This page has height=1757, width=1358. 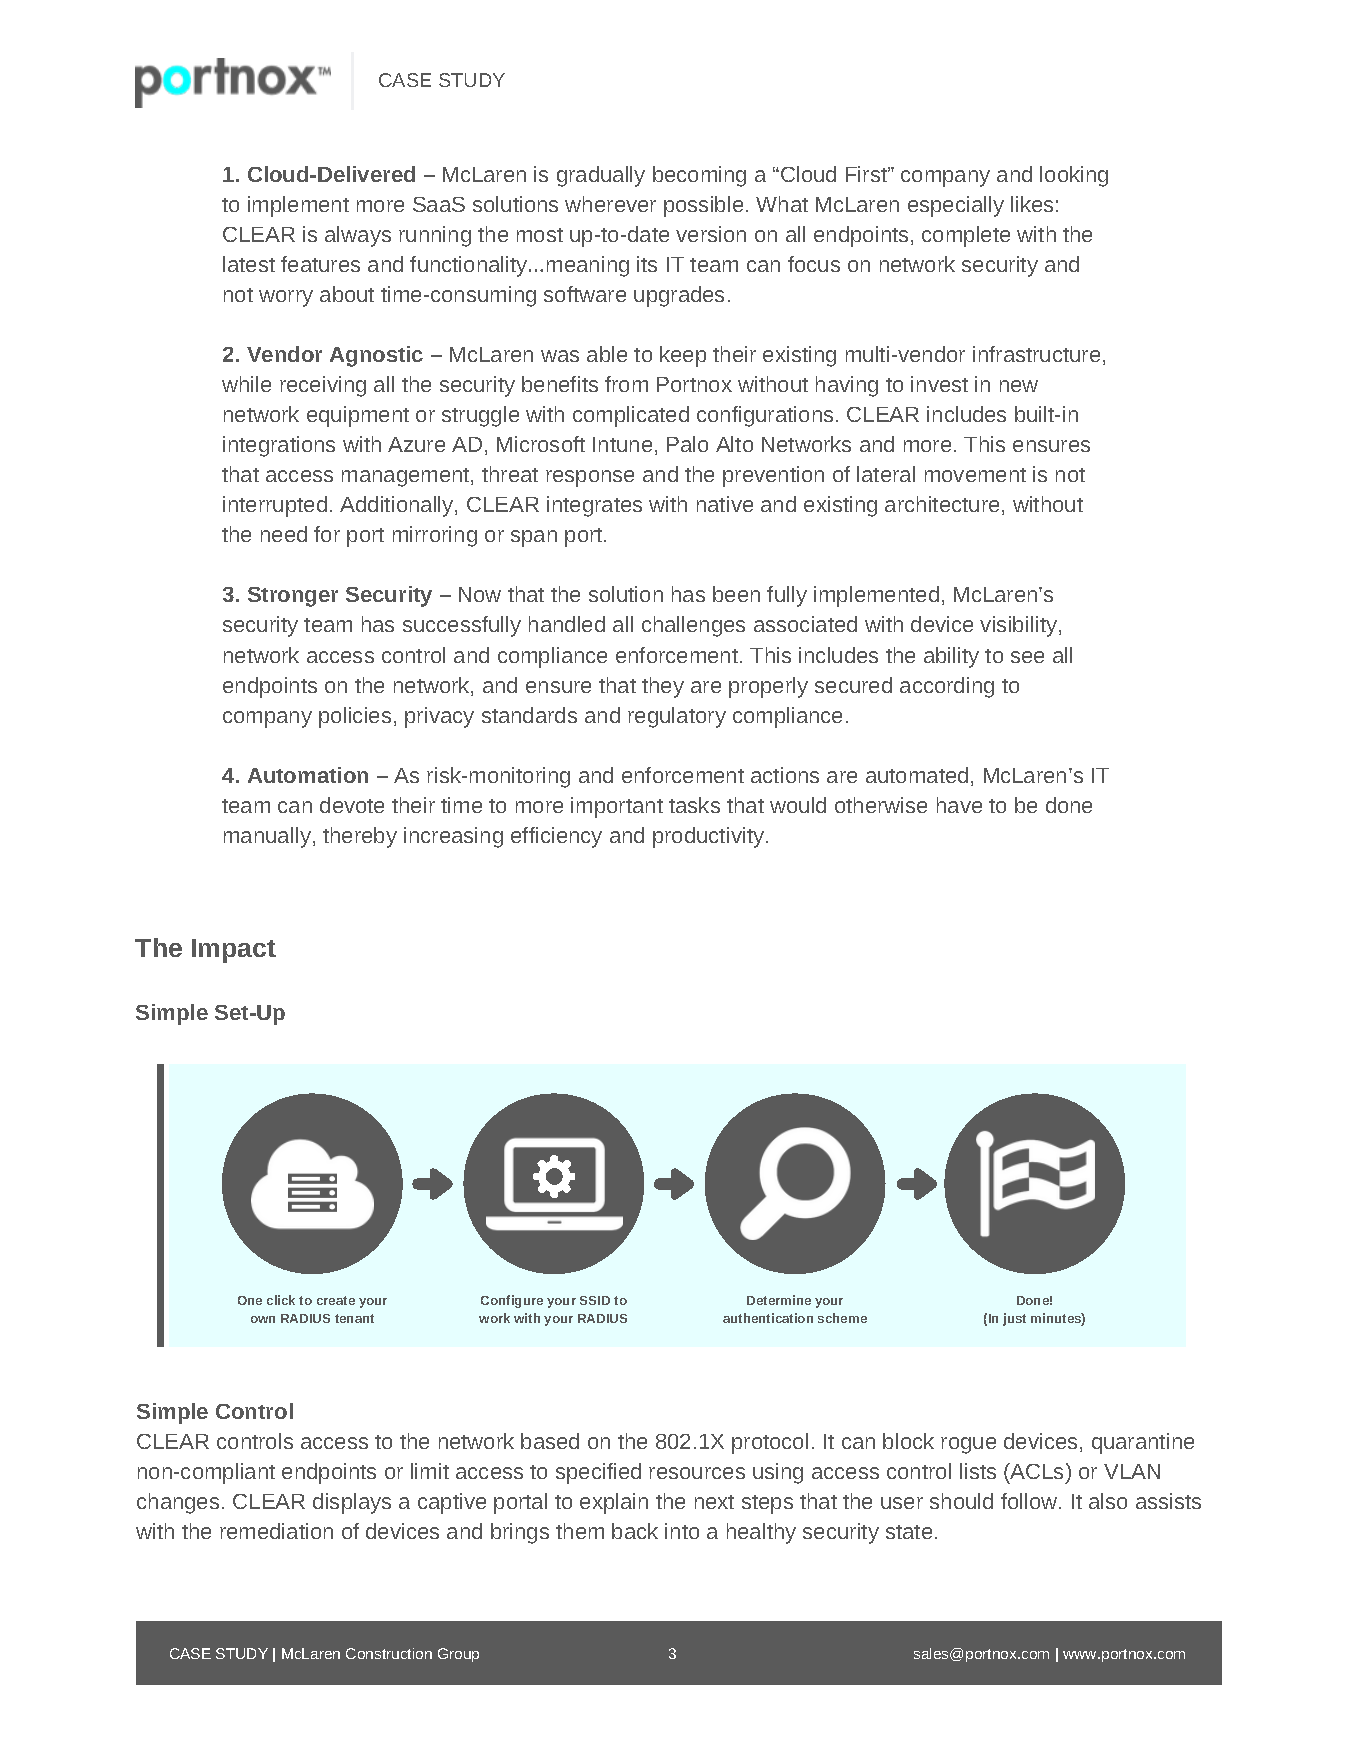 What do you see at coordinates (1032, 204) in the page?
I see `likes` at bounding box center [1032, 204].
